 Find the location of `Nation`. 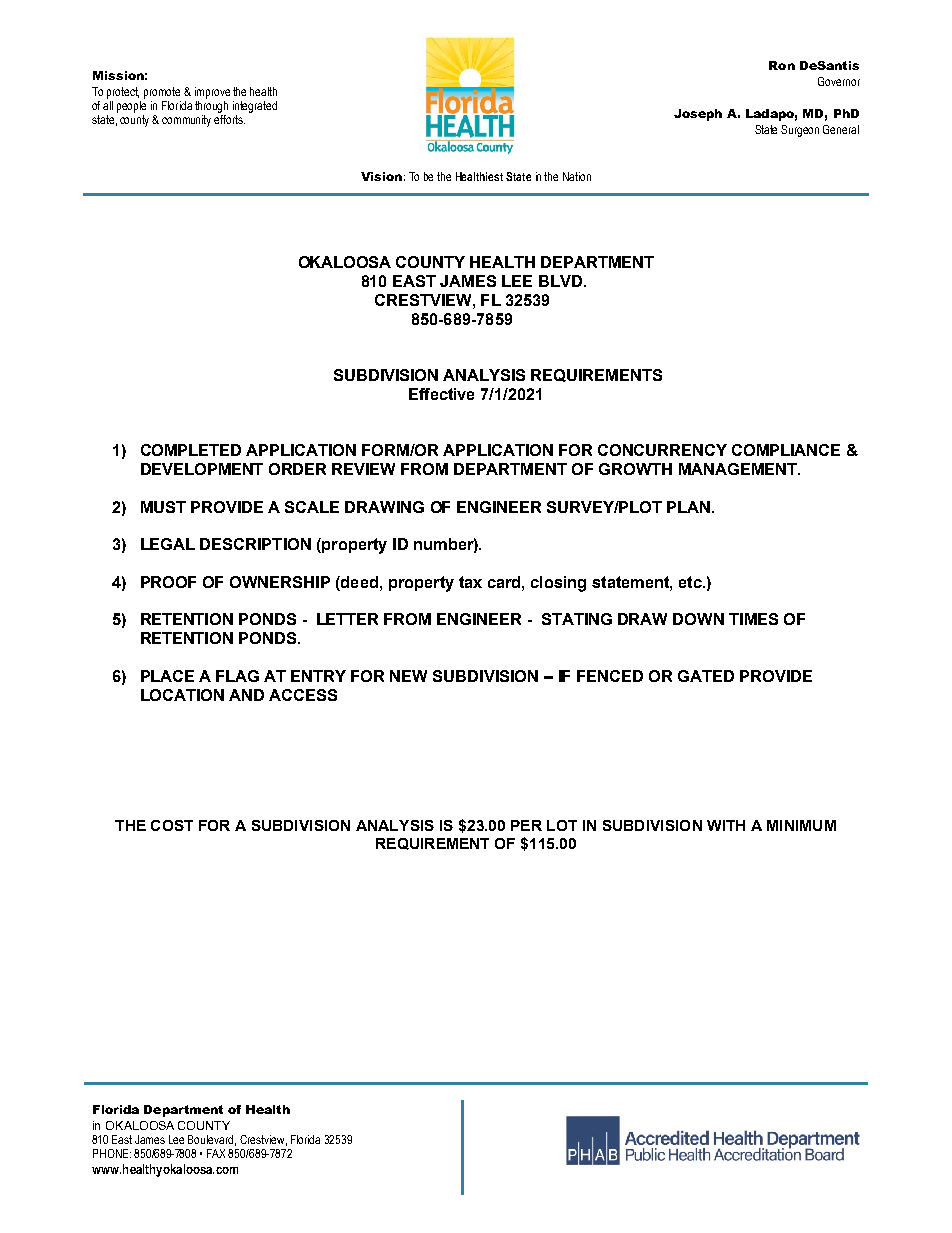

Nation is located at coordinates (577, 176).
